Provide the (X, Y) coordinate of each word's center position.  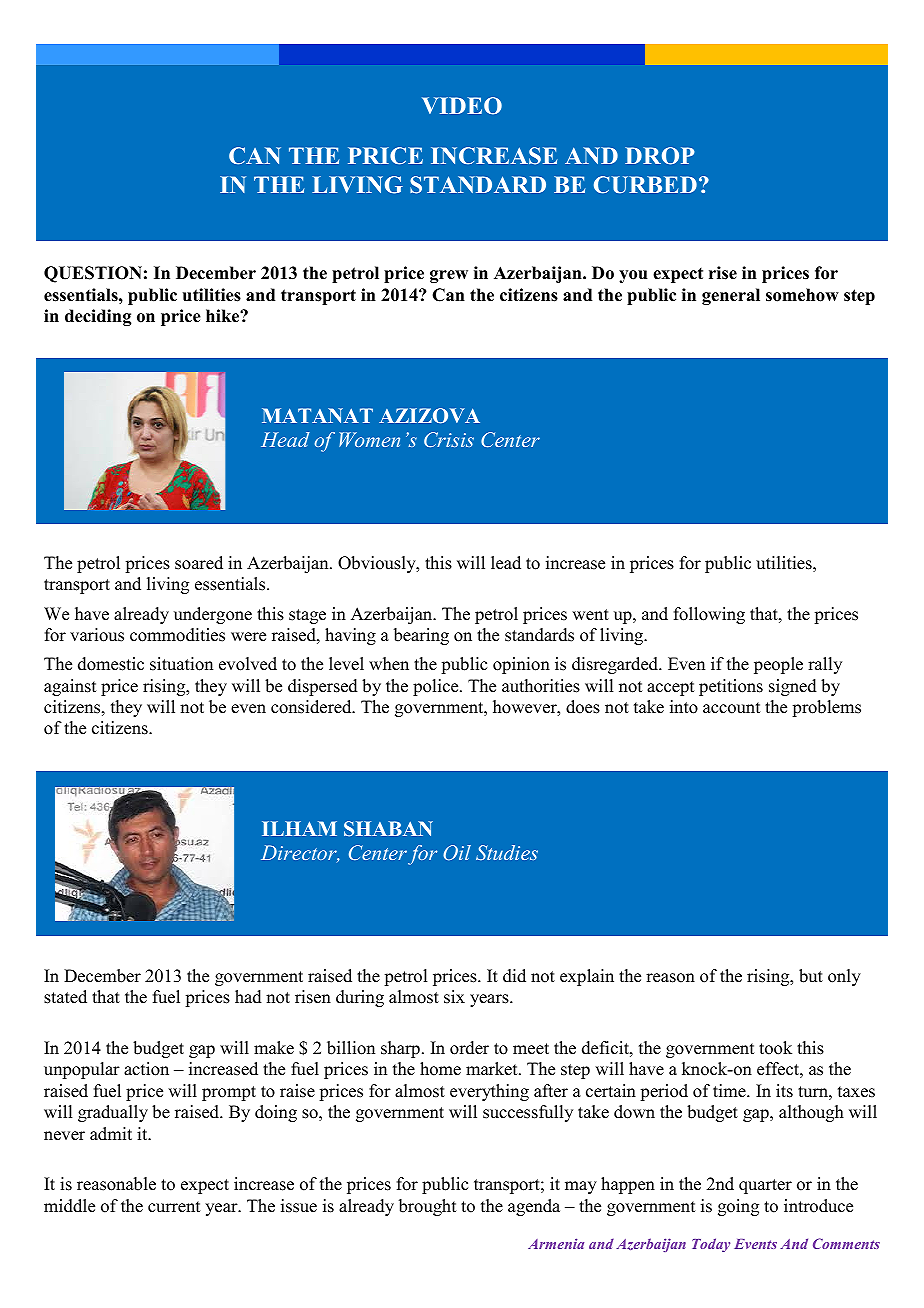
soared (199, 563)
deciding (98, 317)
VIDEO (462, 106)
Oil (457, 852)
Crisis (449, 439)
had (248, 997)
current (174, 1207)
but (811, 976)
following (709, 615)
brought (427, 1207)
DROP (660, 156)
